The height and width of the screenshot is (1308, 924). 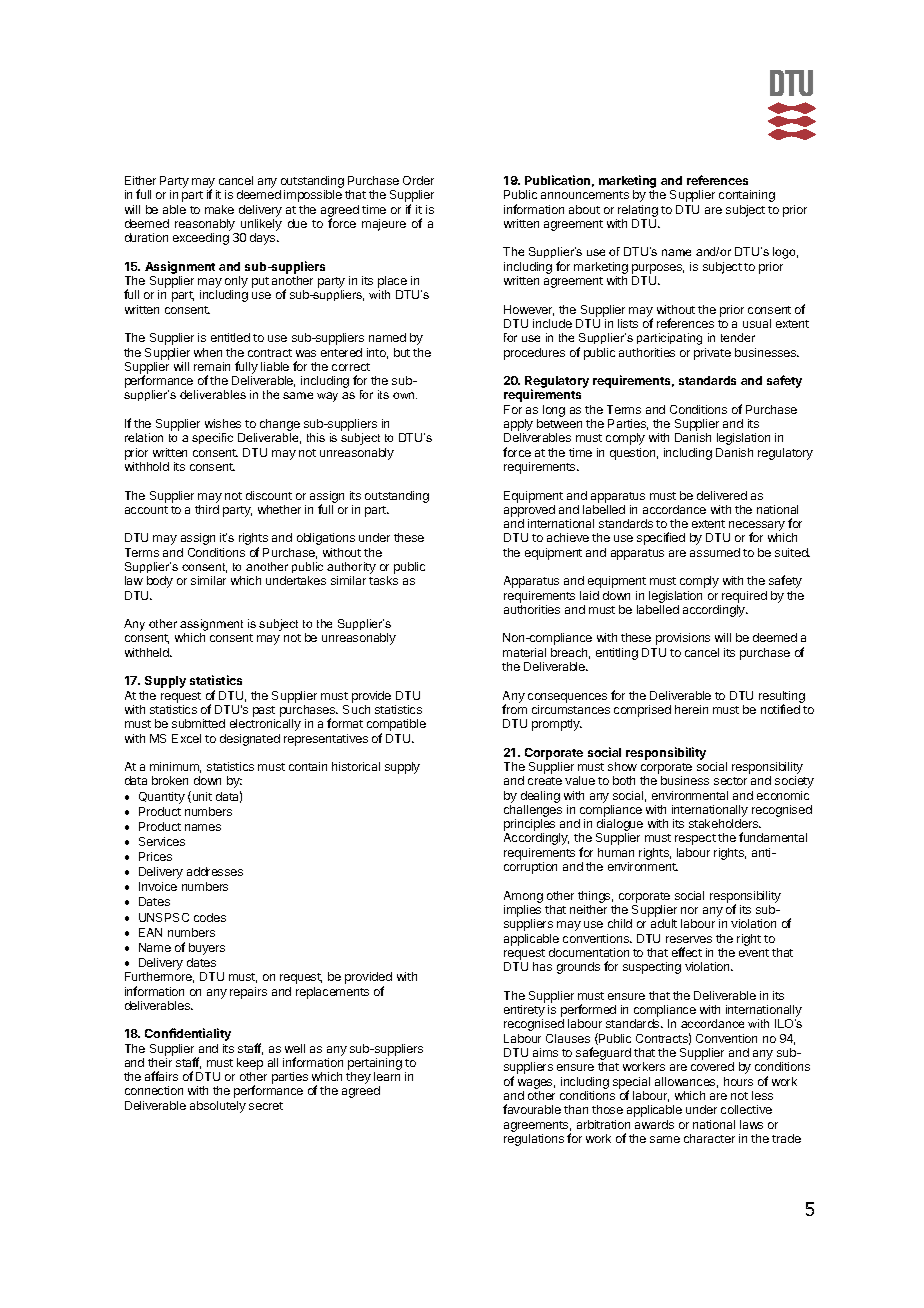 I want to click on stakeholders, so click(x=725, y=823).
